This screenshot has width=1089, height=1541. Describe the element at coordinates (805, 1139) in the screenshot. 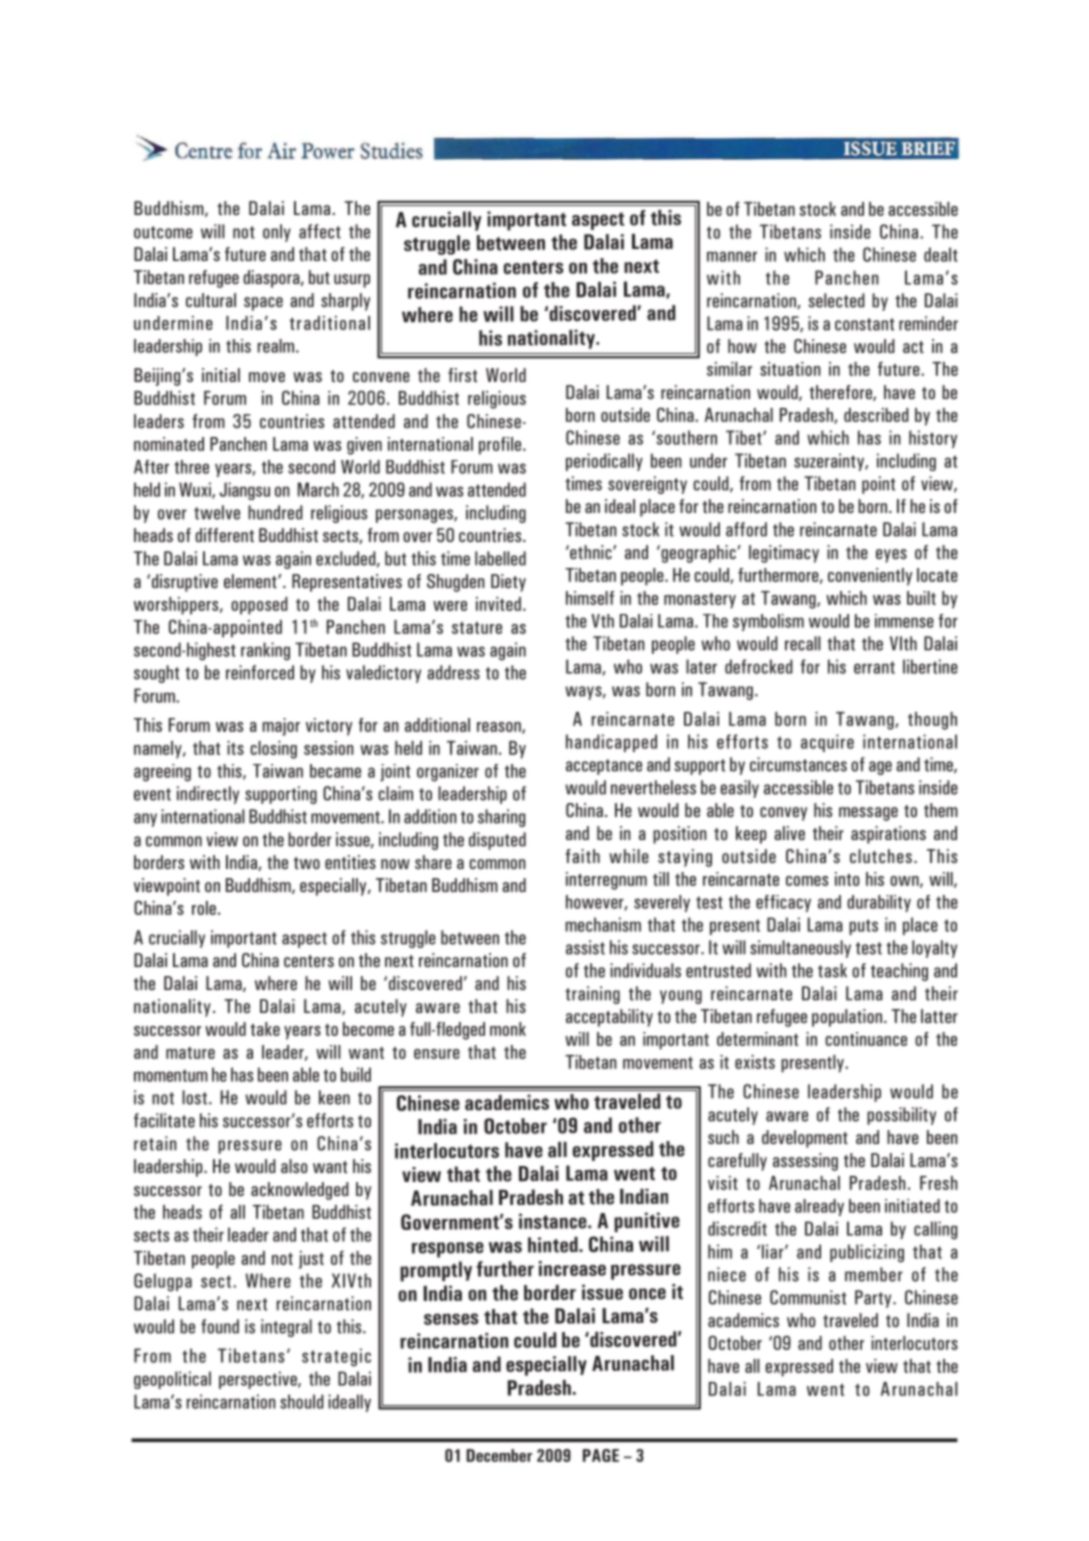

I see `development` at that location.
